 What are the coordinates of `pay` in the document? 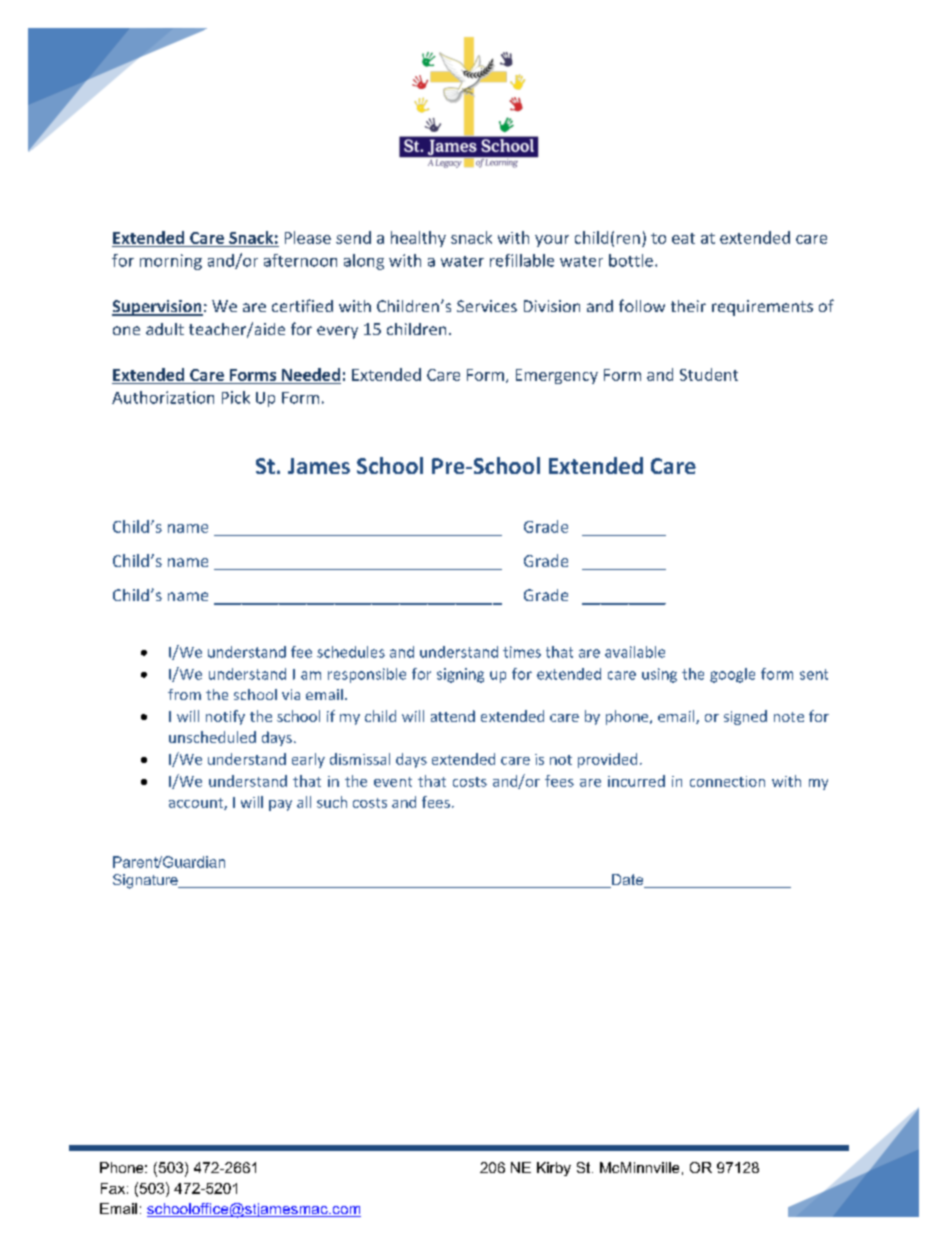 It's located at (280, 805).
